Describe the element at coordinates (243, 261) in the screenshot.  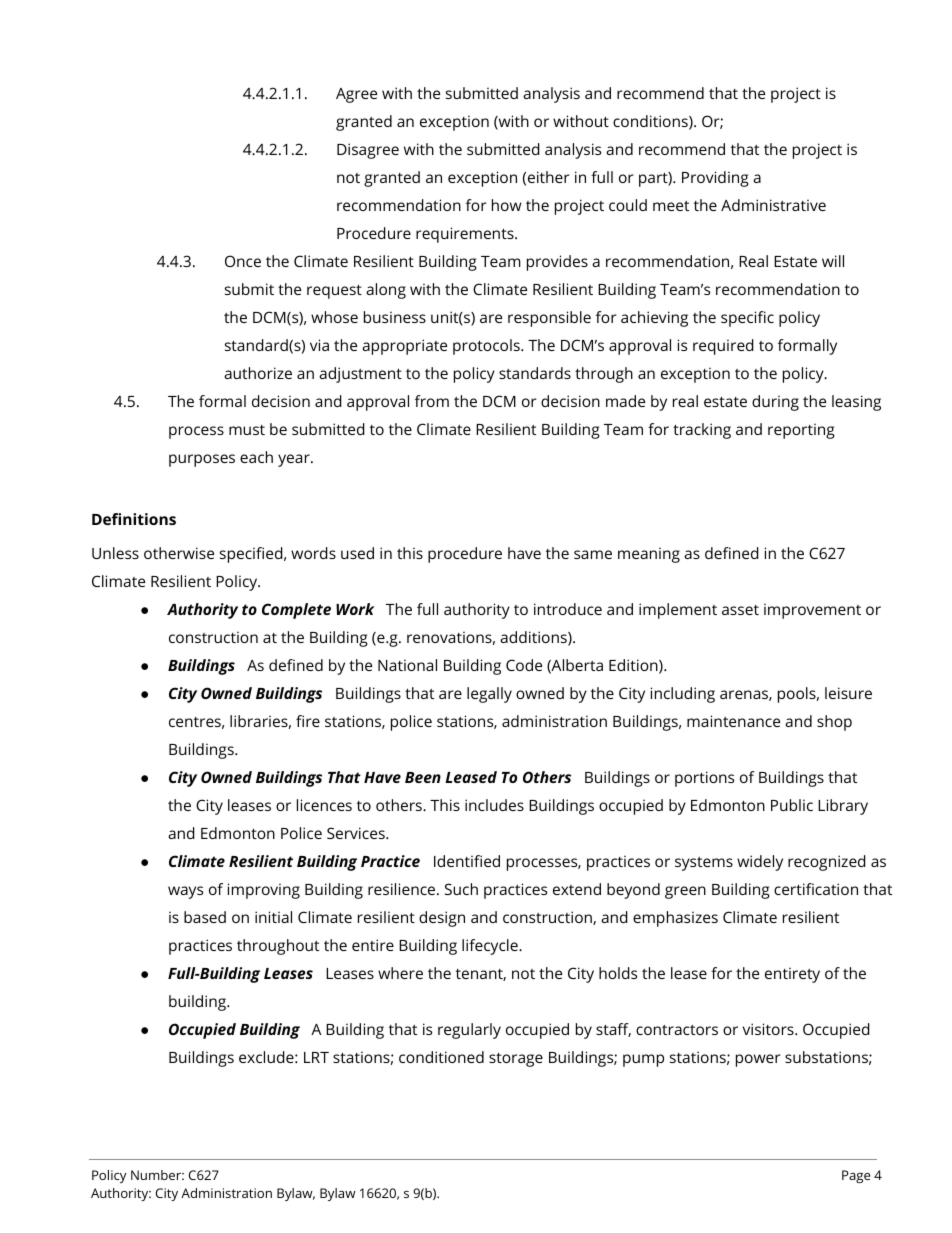
I see `Once` at that location.
